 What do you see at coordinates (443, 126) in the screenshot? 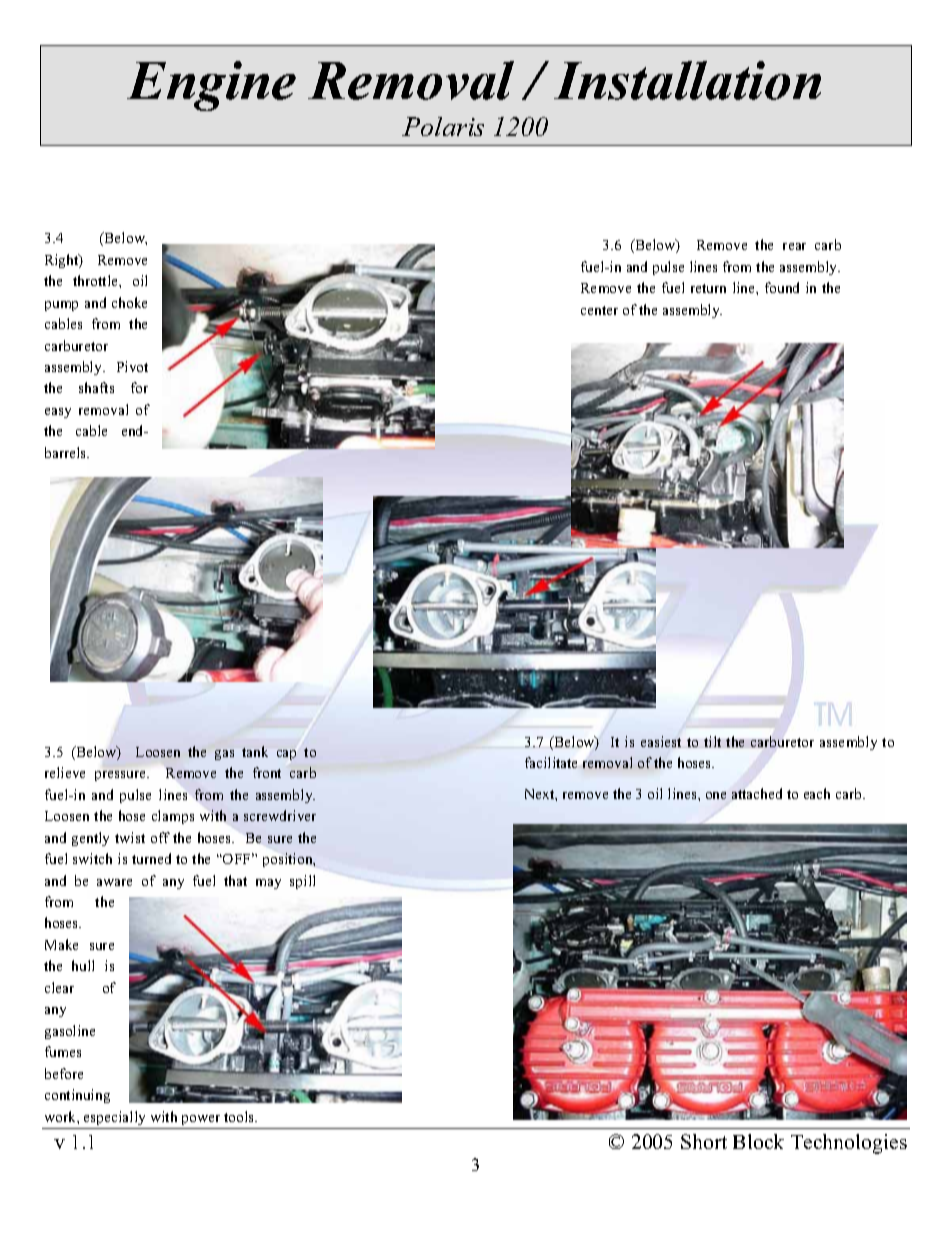
I see `Polaris` at bounding box center [443, 126].
